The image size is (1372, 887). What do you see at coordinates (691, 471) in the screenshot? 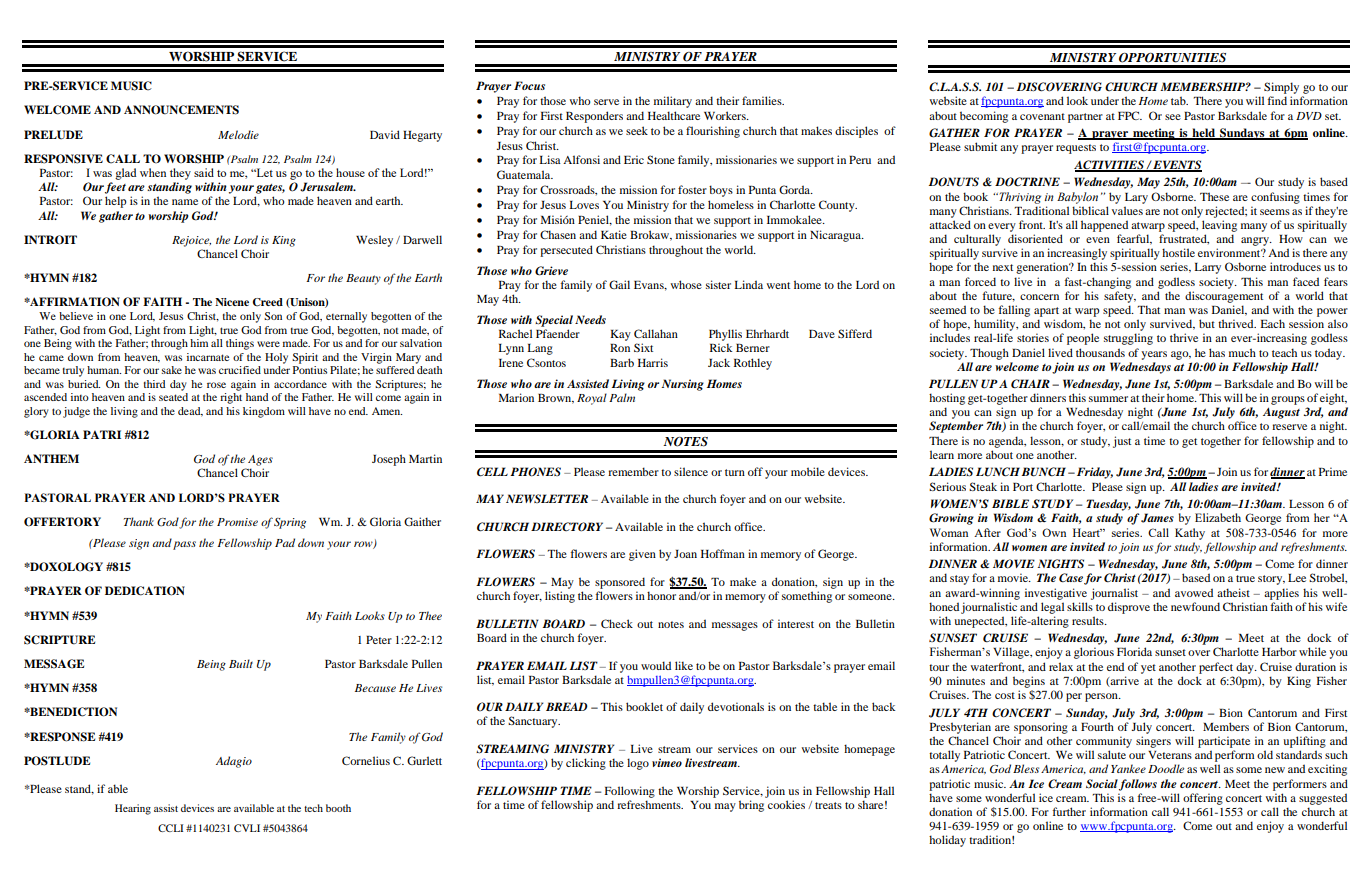
I see `silence` at bounding box center [691, 471].
